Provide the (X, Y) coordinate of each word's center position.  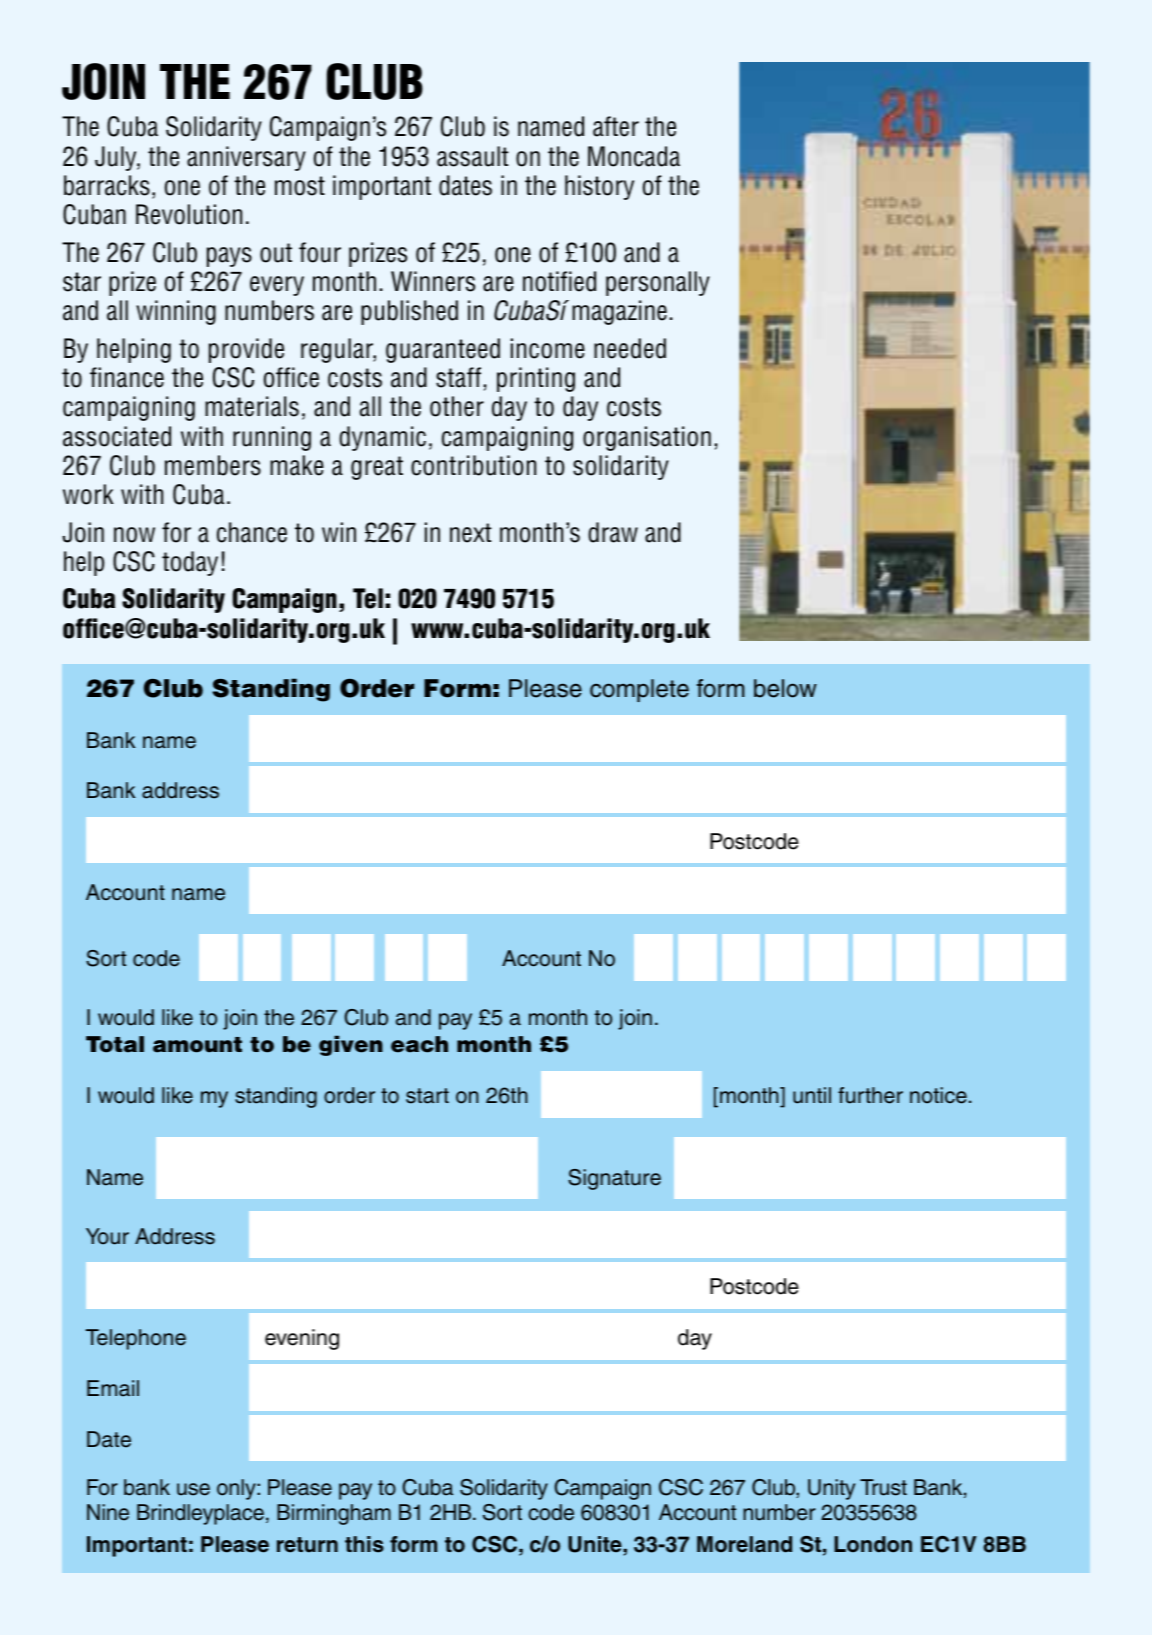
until (812, 1095)
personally (658, 283)
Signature (614, 1179)
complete (639, 690)
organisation (647, 438)
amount (197, 1045)
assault (473, 156)
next (471, 533)
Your (107, 1236)
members (213, 465)
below (785, 688)
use (193, 1489)
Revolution (189, 214)
